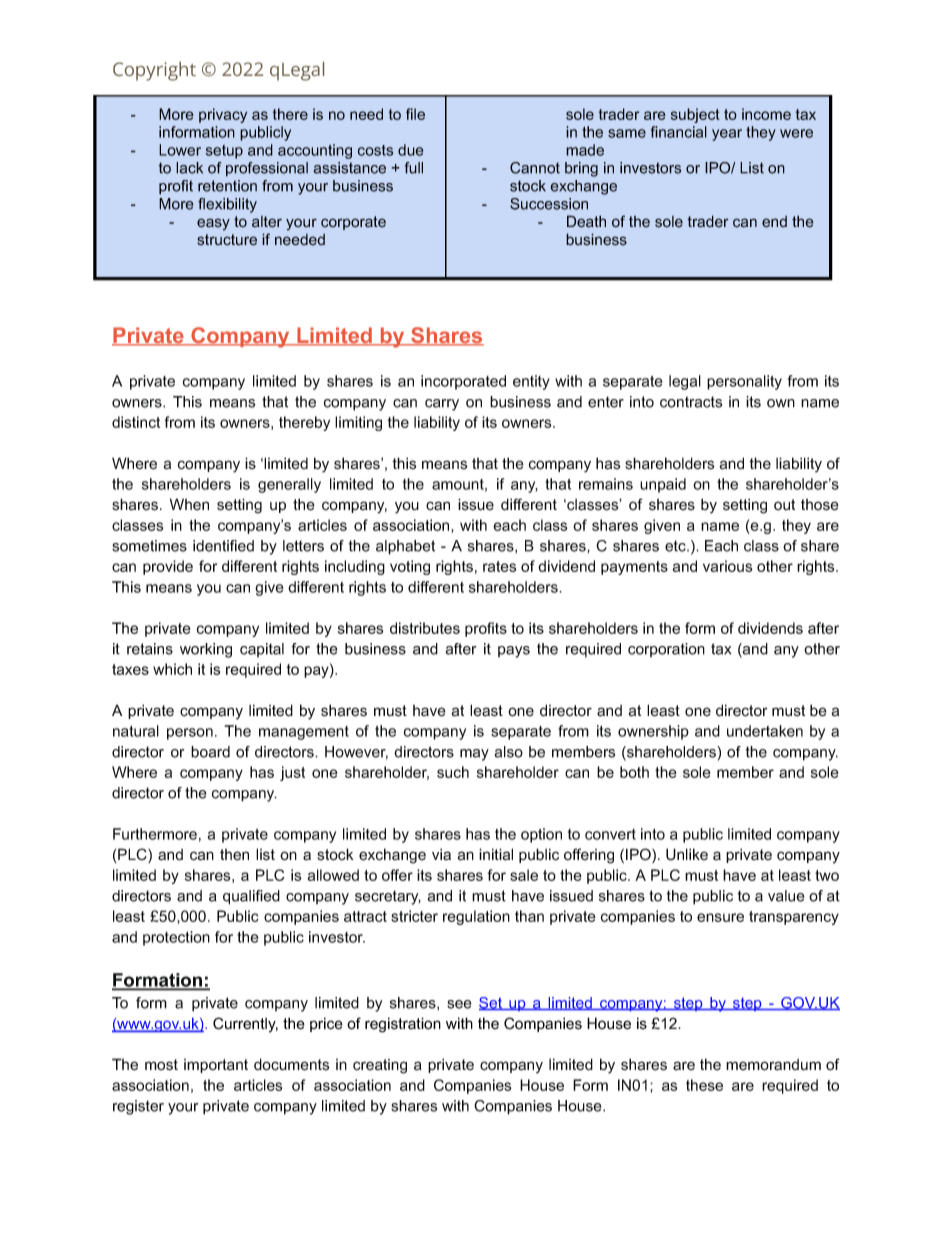 Image resolution: width=952 pixels, height=1233 pixels. What do you see at coordinates (168, 567) in the image?
I see `provide` at bounding box center [168, 567].
